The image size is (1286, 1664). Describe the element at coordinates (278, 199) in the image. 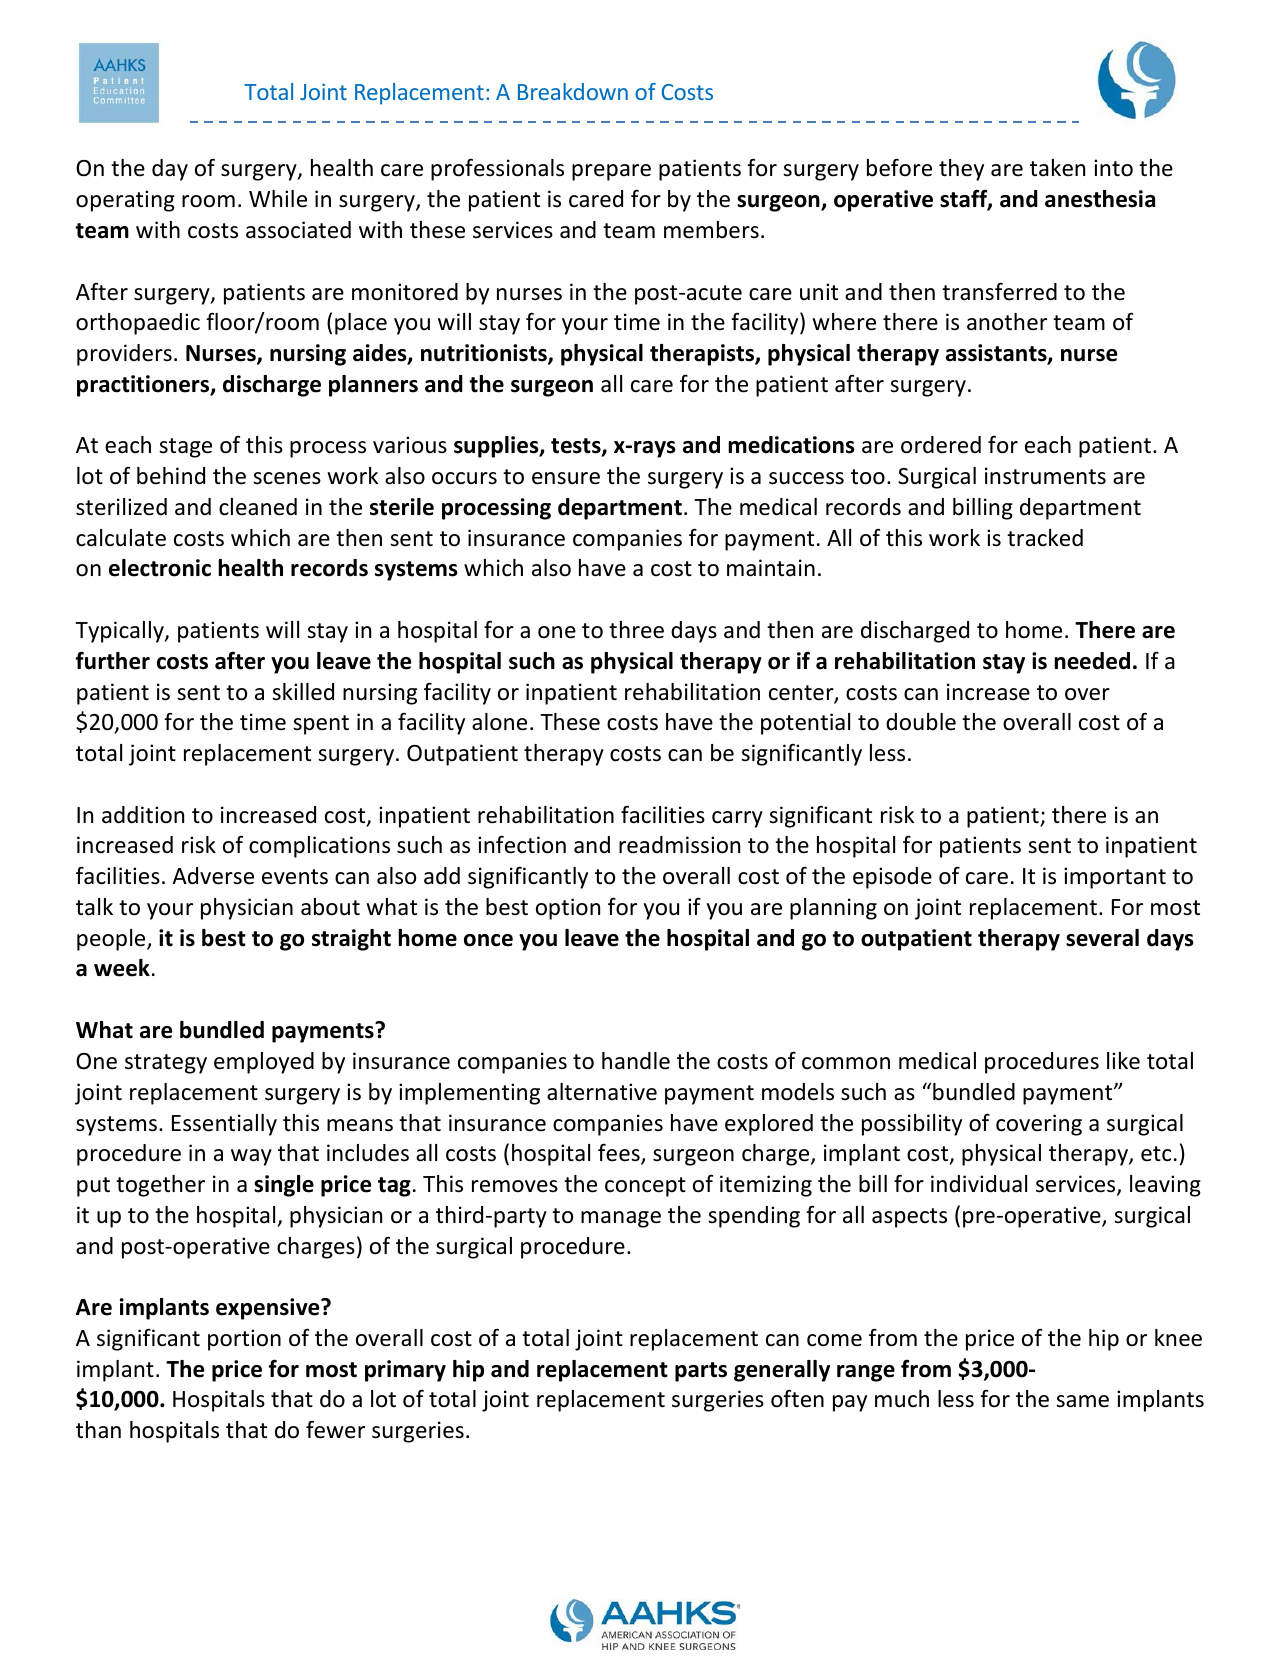

I see `While` at that location.
